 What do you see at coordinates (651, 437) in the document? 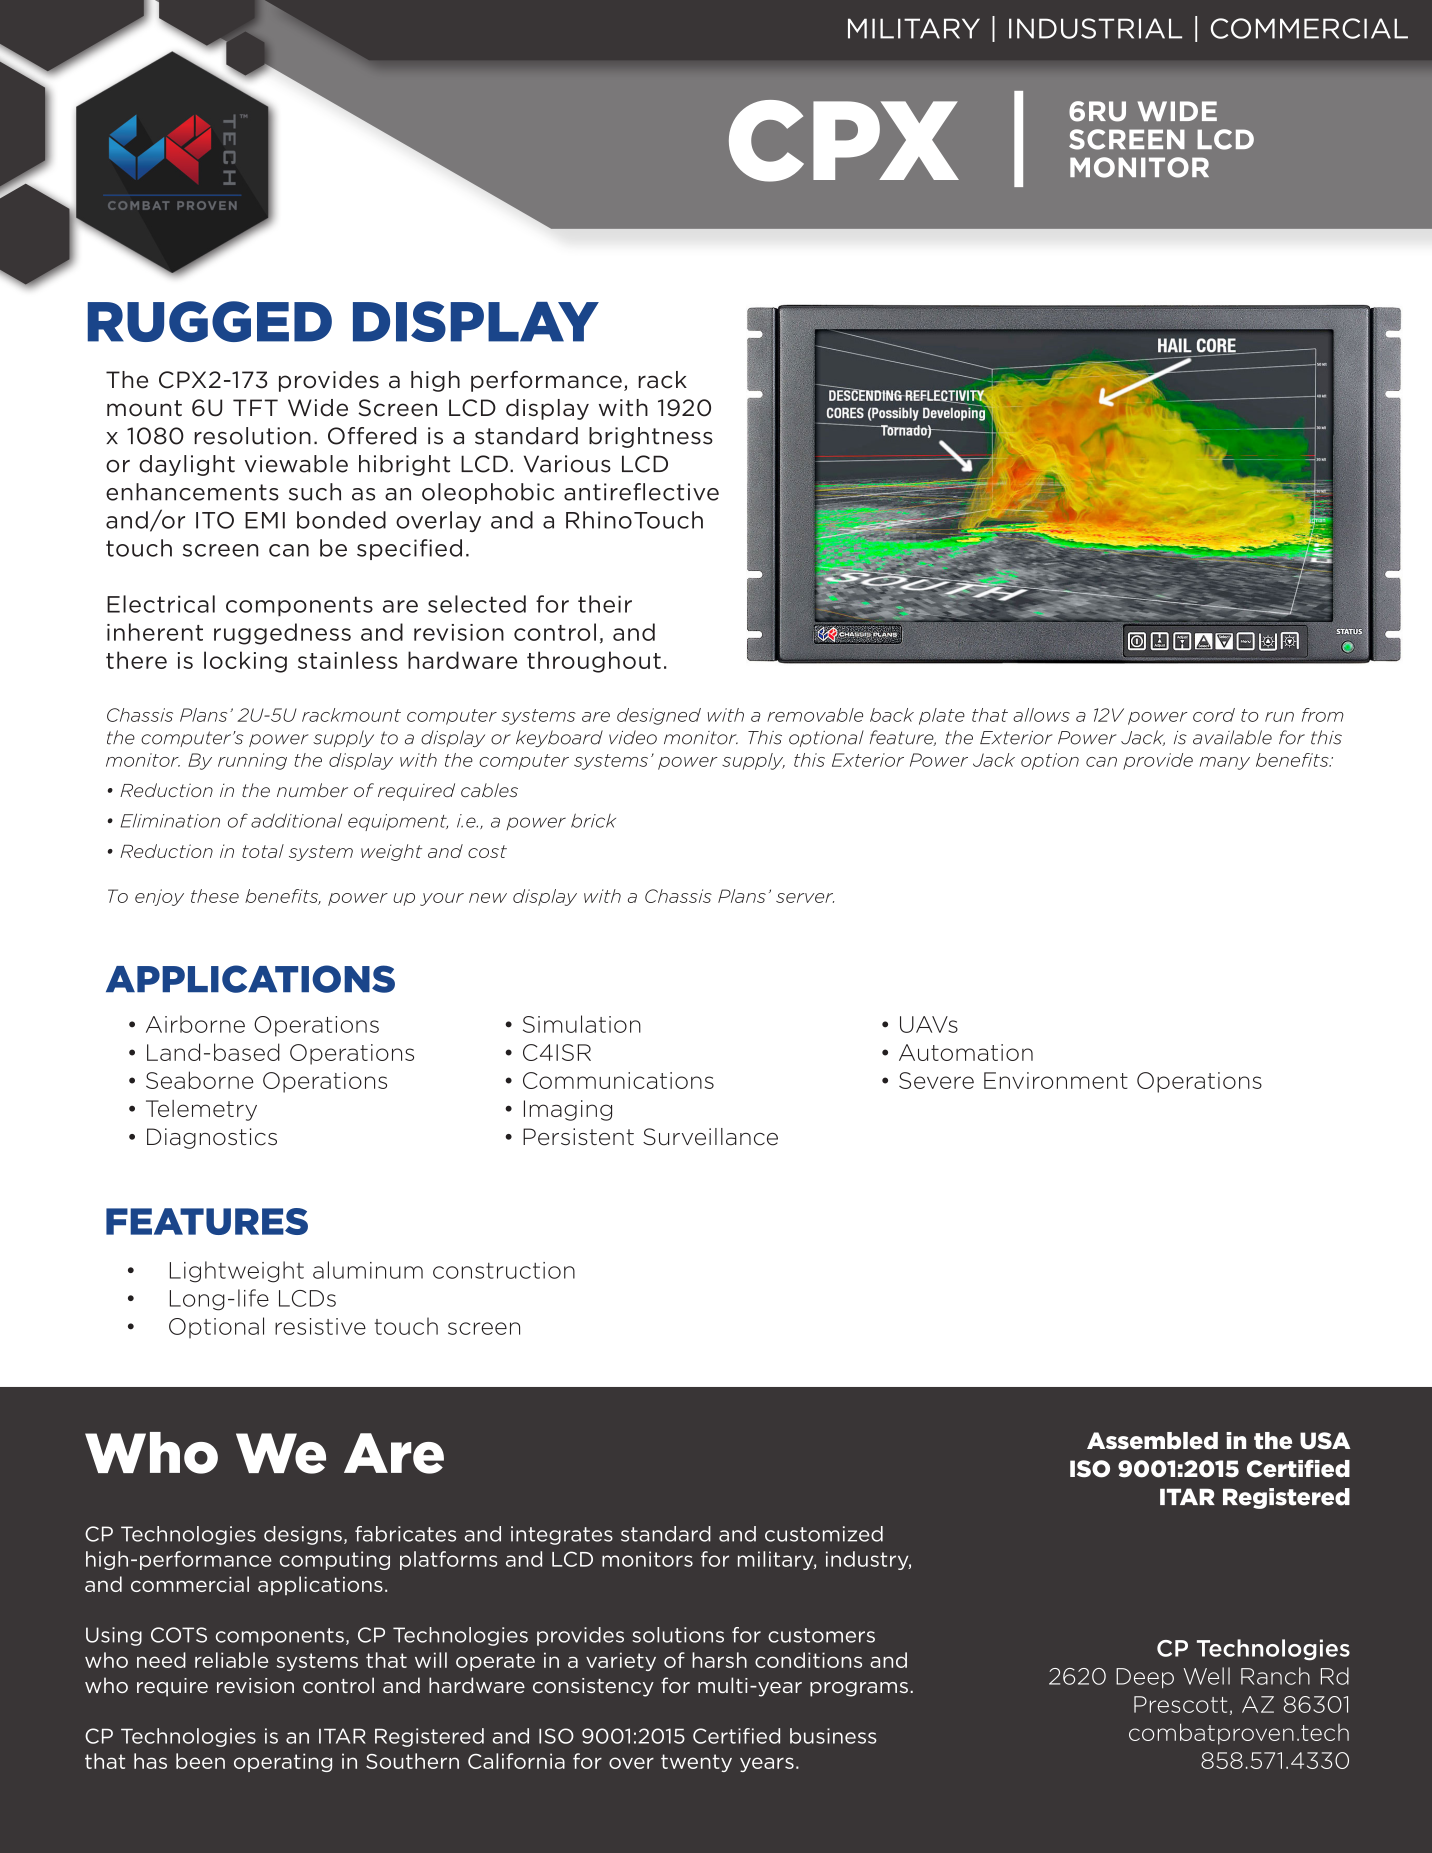
I see `brightness` at bounding box center [651, 437].
